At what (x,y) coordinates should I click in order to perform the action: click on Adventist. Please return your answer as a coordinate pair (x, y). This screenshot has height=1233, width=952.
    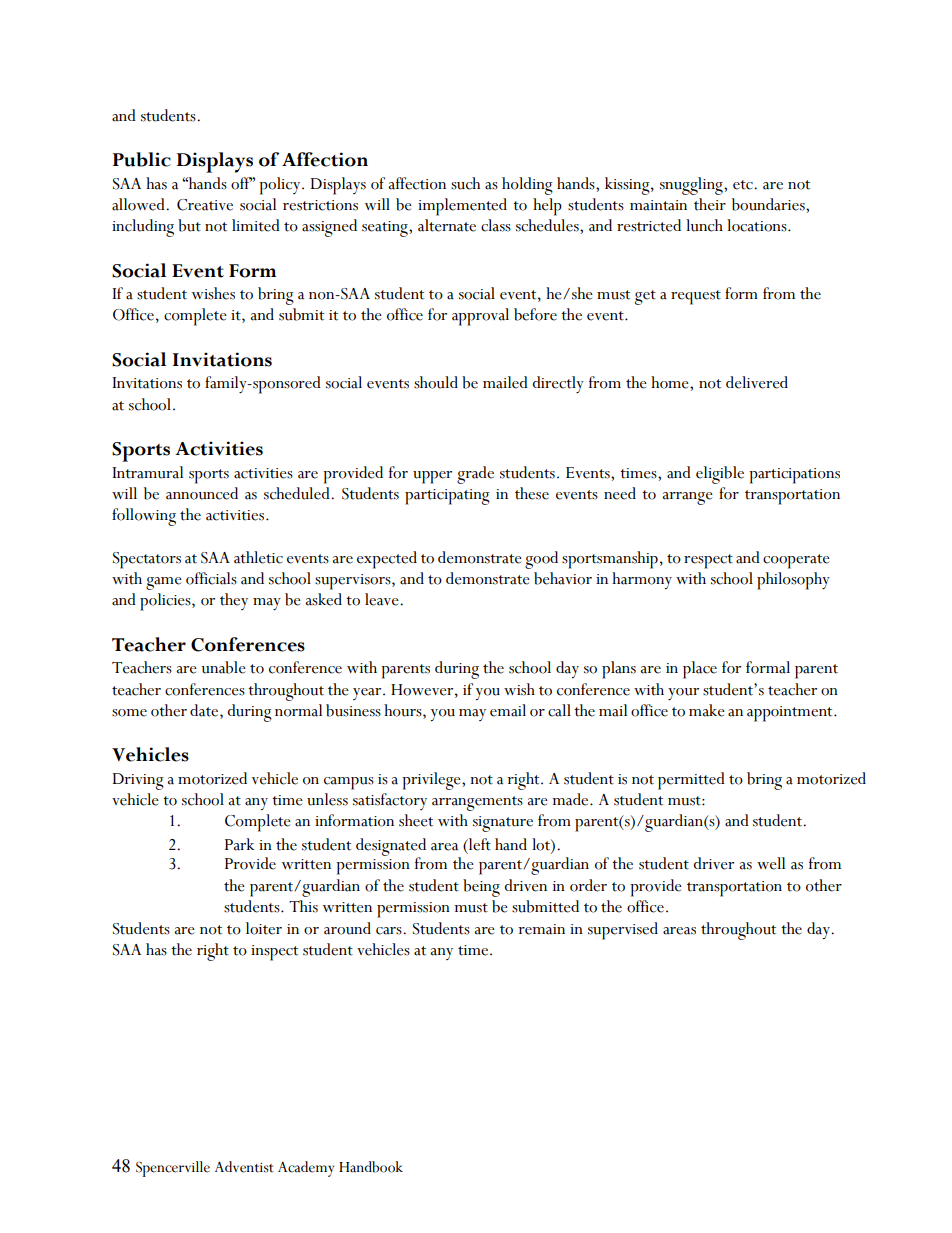
    Looking at the image, I should click on (244, 1167).
